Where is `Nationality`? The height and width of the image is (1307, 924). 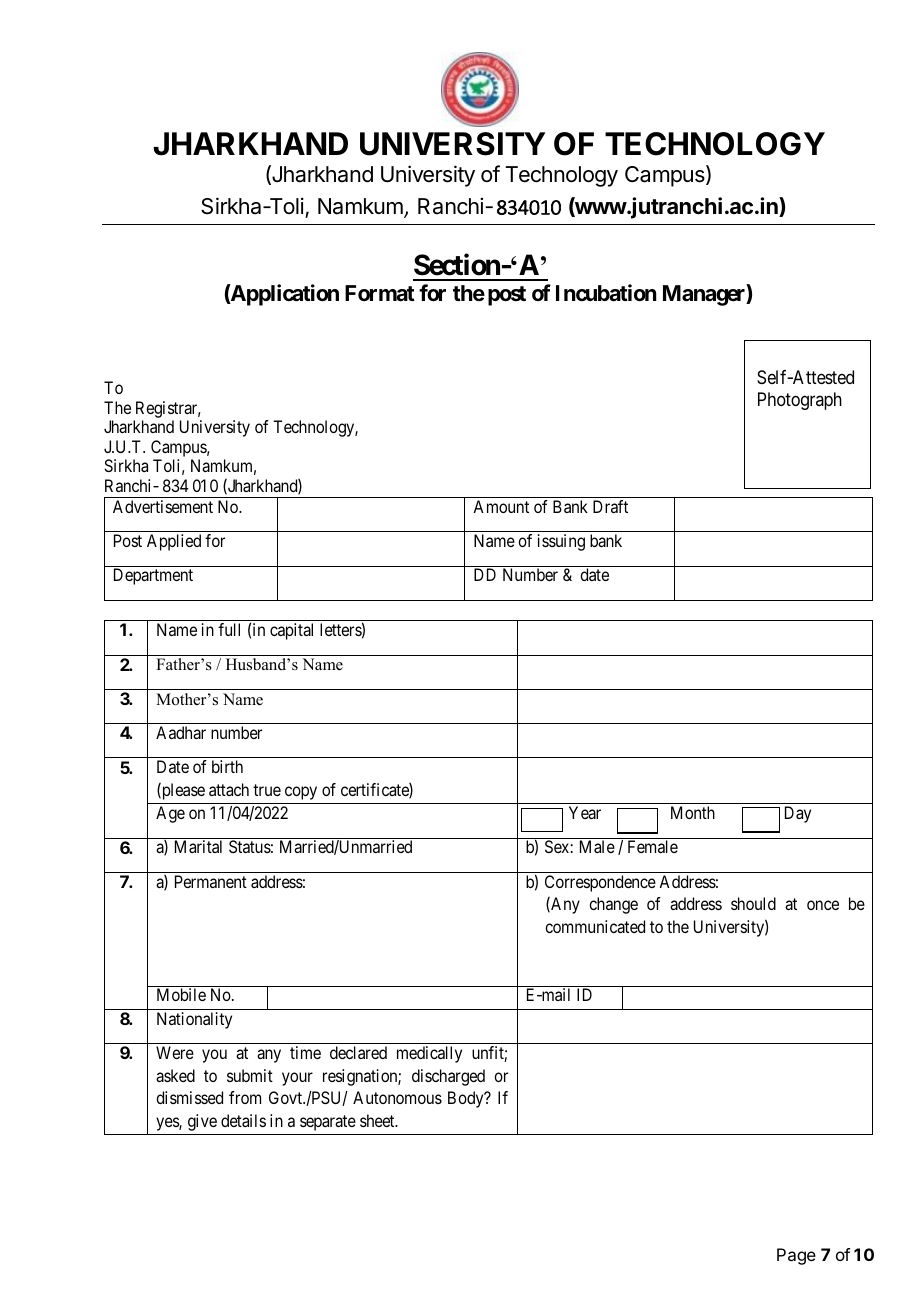
Nationality is located at coordinates (194, 1020).
